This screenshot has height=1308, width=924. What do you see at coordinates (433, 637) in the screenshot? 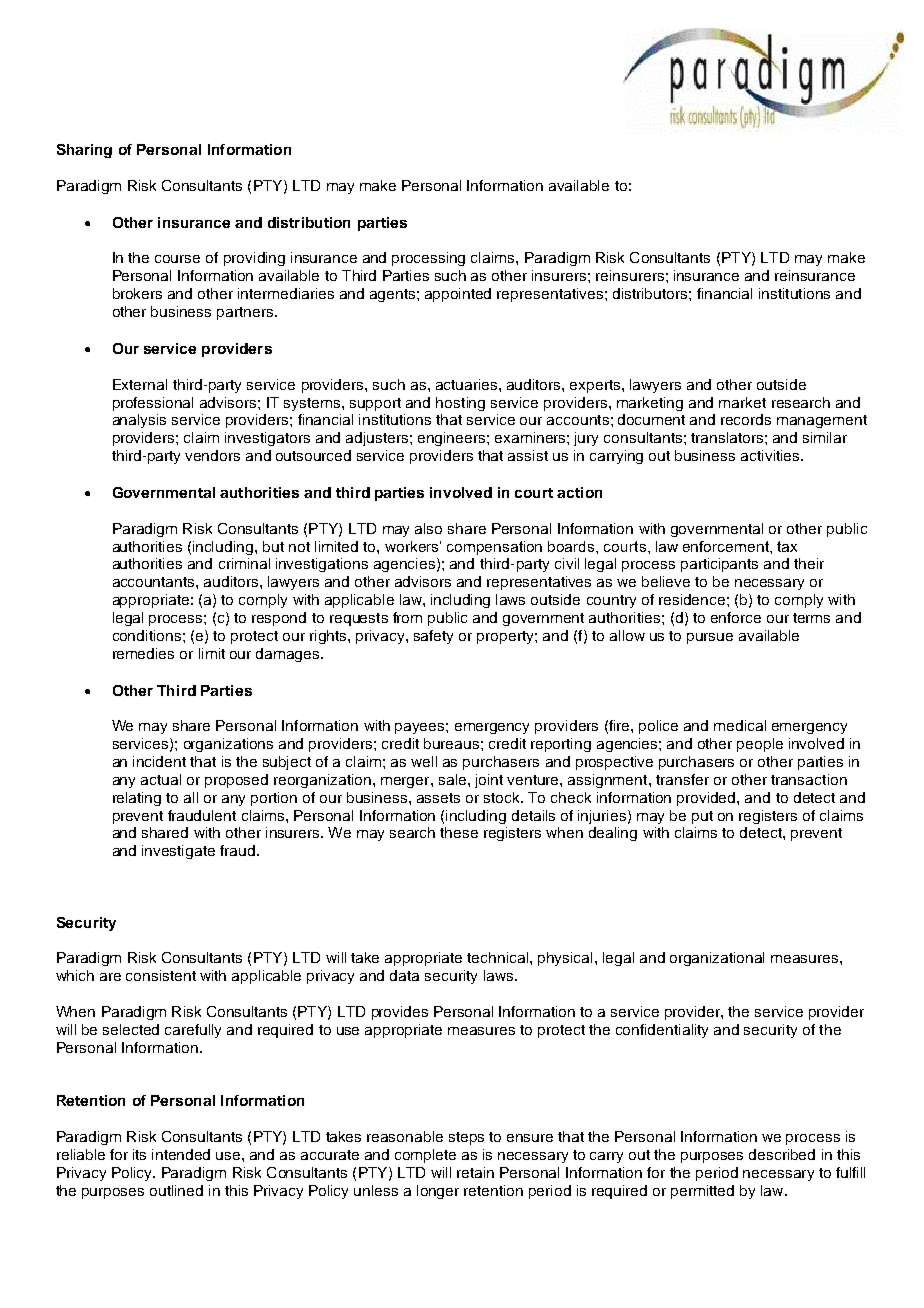
I see `safety` at bounding box center [433, 637].
